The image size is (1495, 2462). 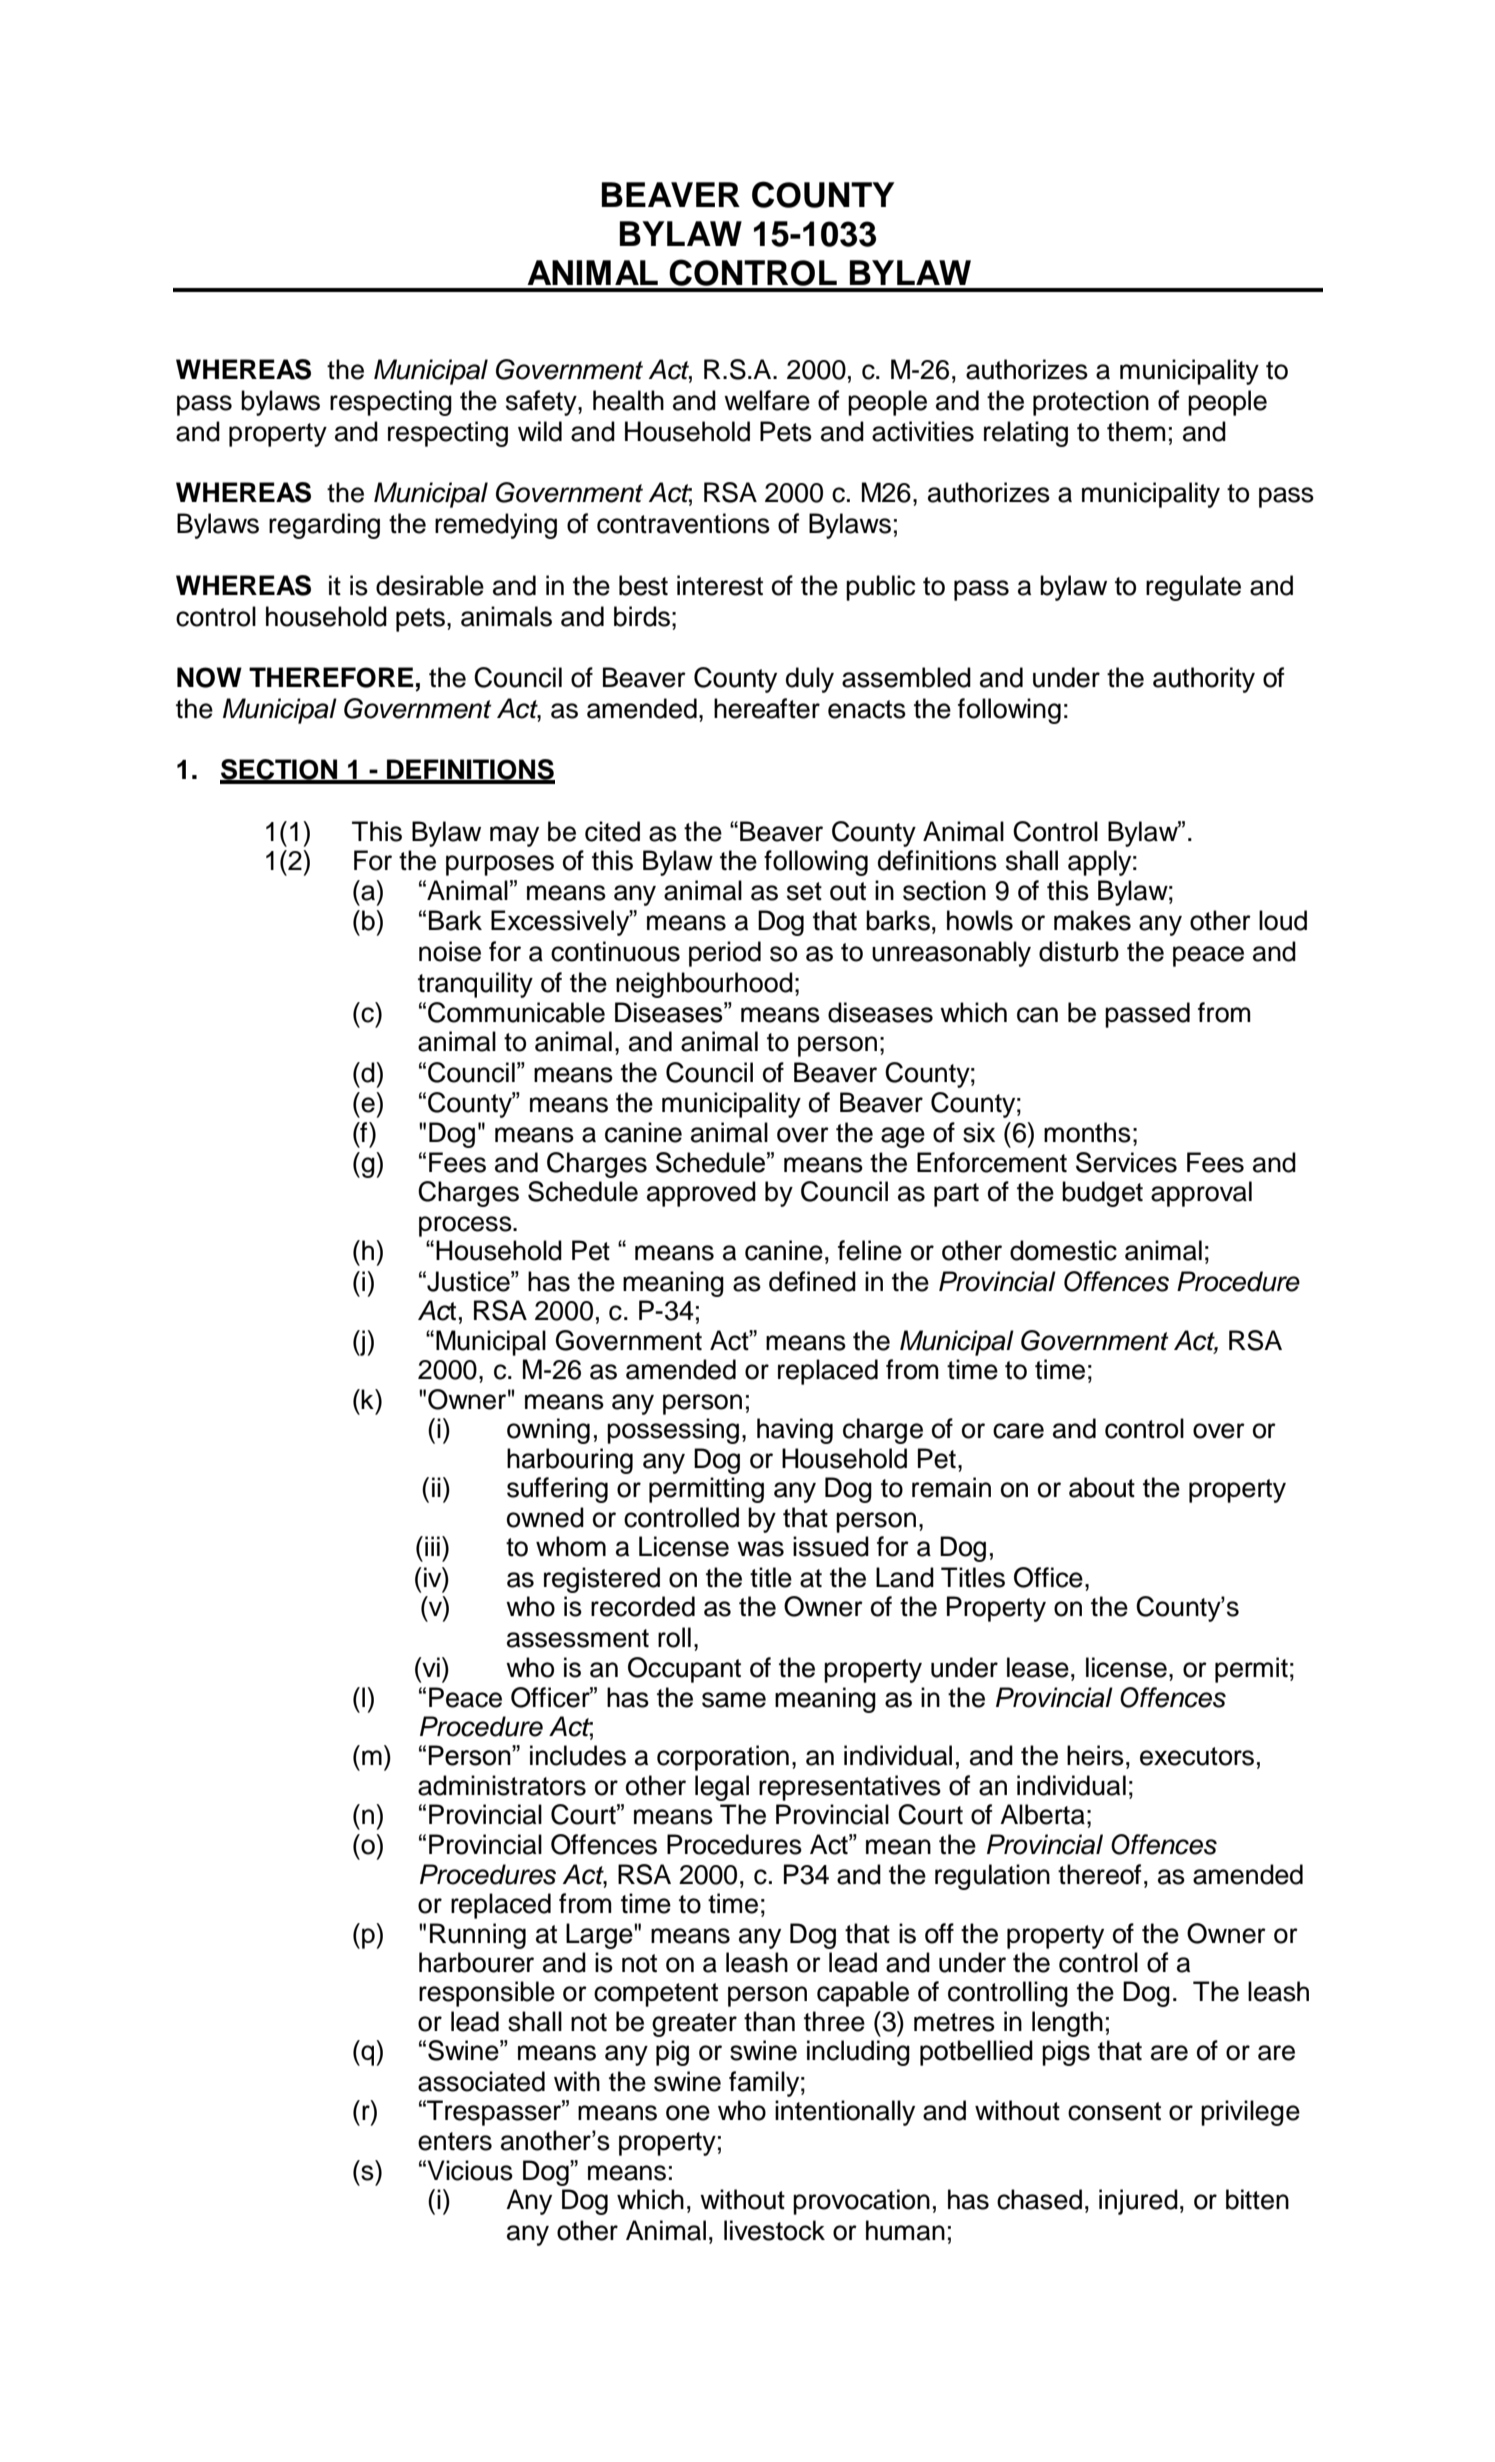 I want to click on noise, so click(x=450, y=951).
